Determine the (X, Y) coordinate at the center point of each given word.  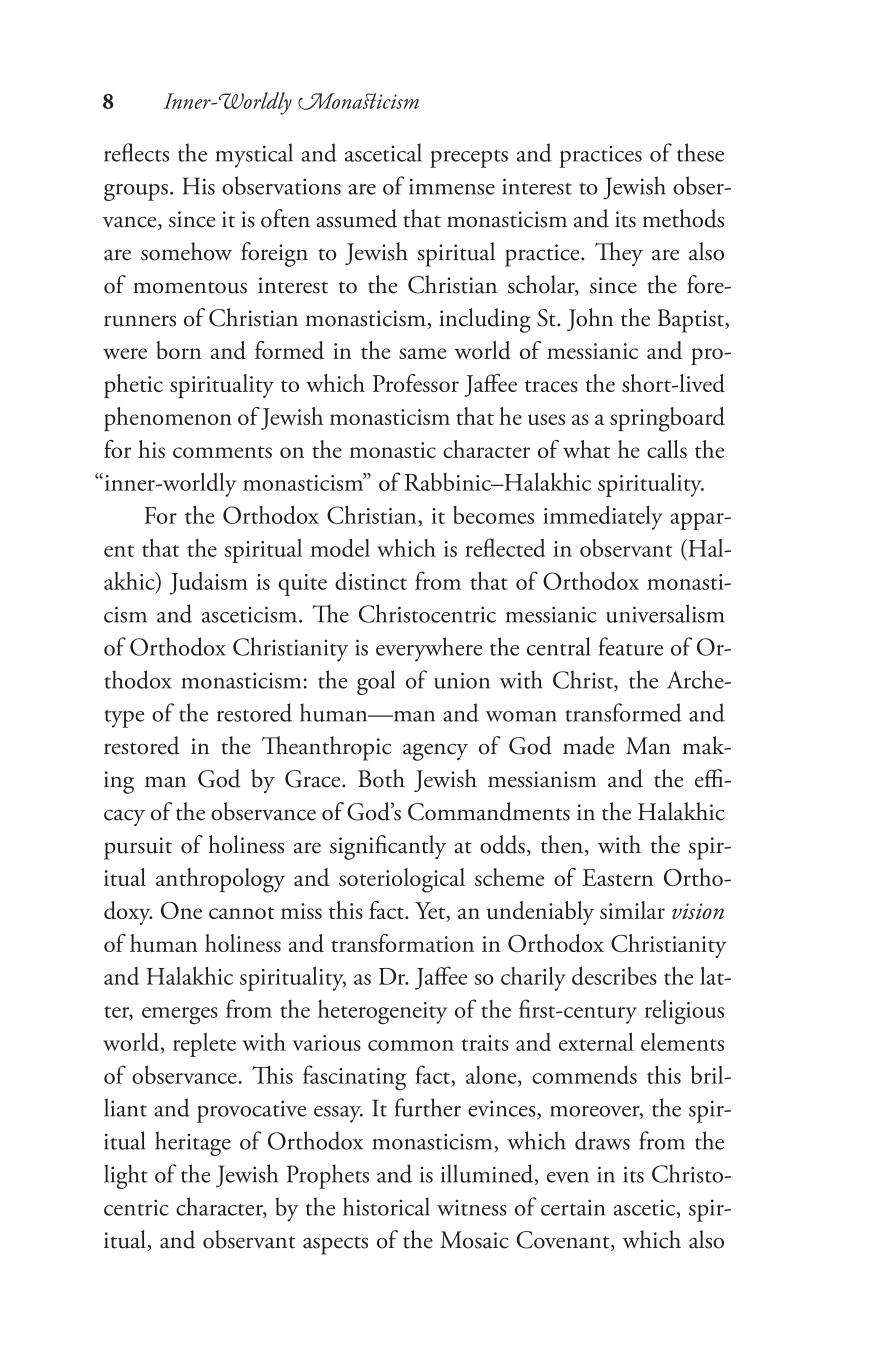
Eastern (618, 877)
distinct (371, 581)
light (126, 1176)
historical (386, 1206)
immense (452, 186)
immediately (603, 517)
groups (136, 192)
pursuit (138, 848)
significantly (388, 847)
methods (683, 218)
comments (222, 452)
